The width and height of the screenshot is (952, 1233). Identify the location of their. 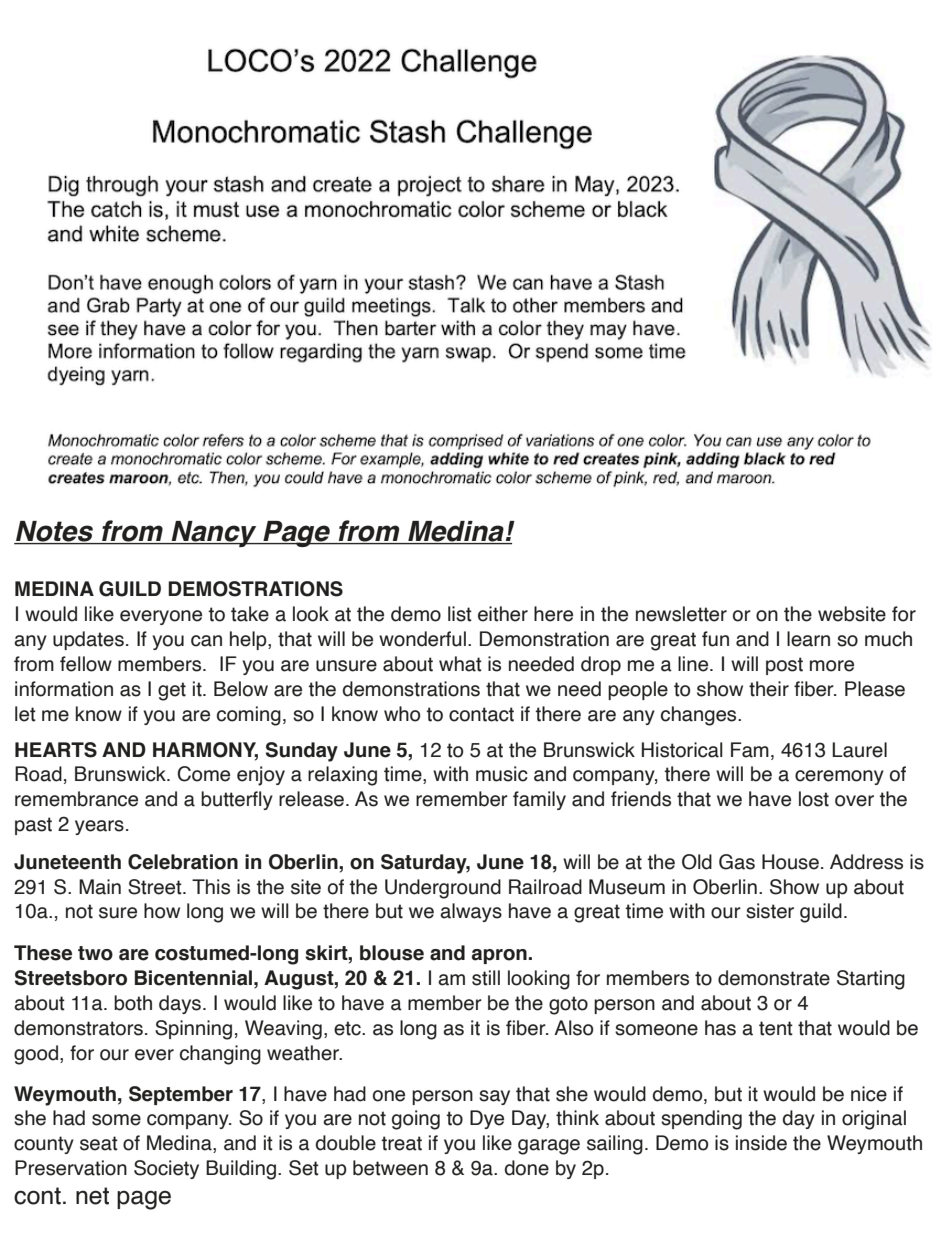
(769, 689).
